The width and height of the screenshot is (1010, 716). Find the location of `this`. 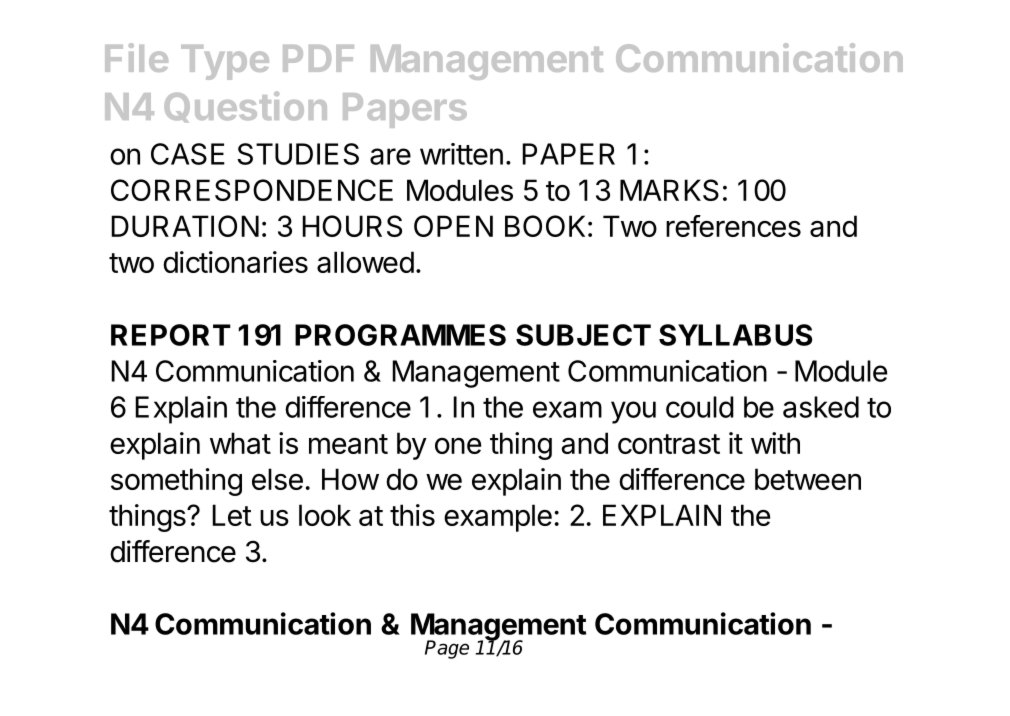

this is located at coordinates (412, 515).
